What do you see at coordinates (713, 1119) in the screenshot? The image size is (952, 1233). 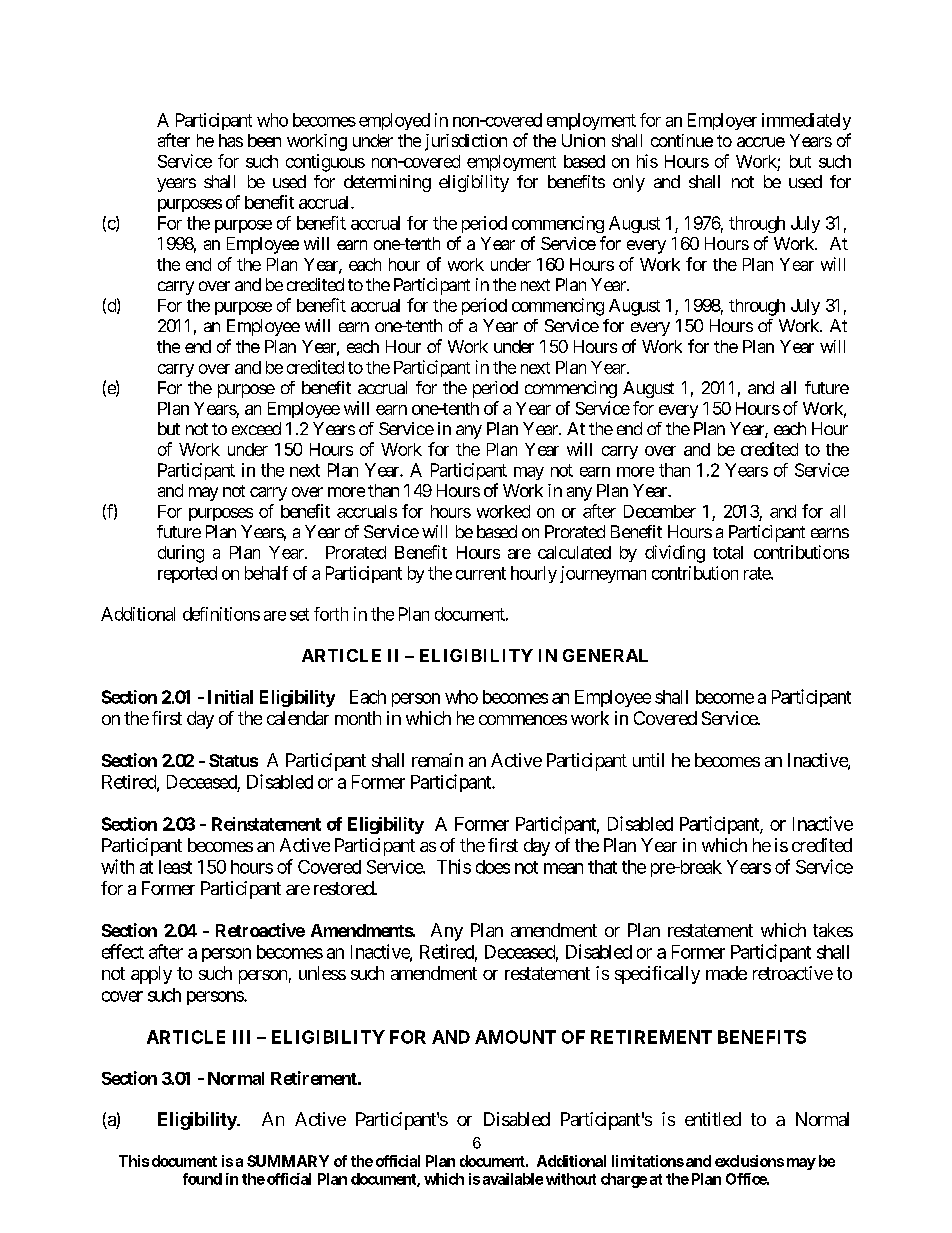 I see `entitled` at bounding box center [713, 1119].
